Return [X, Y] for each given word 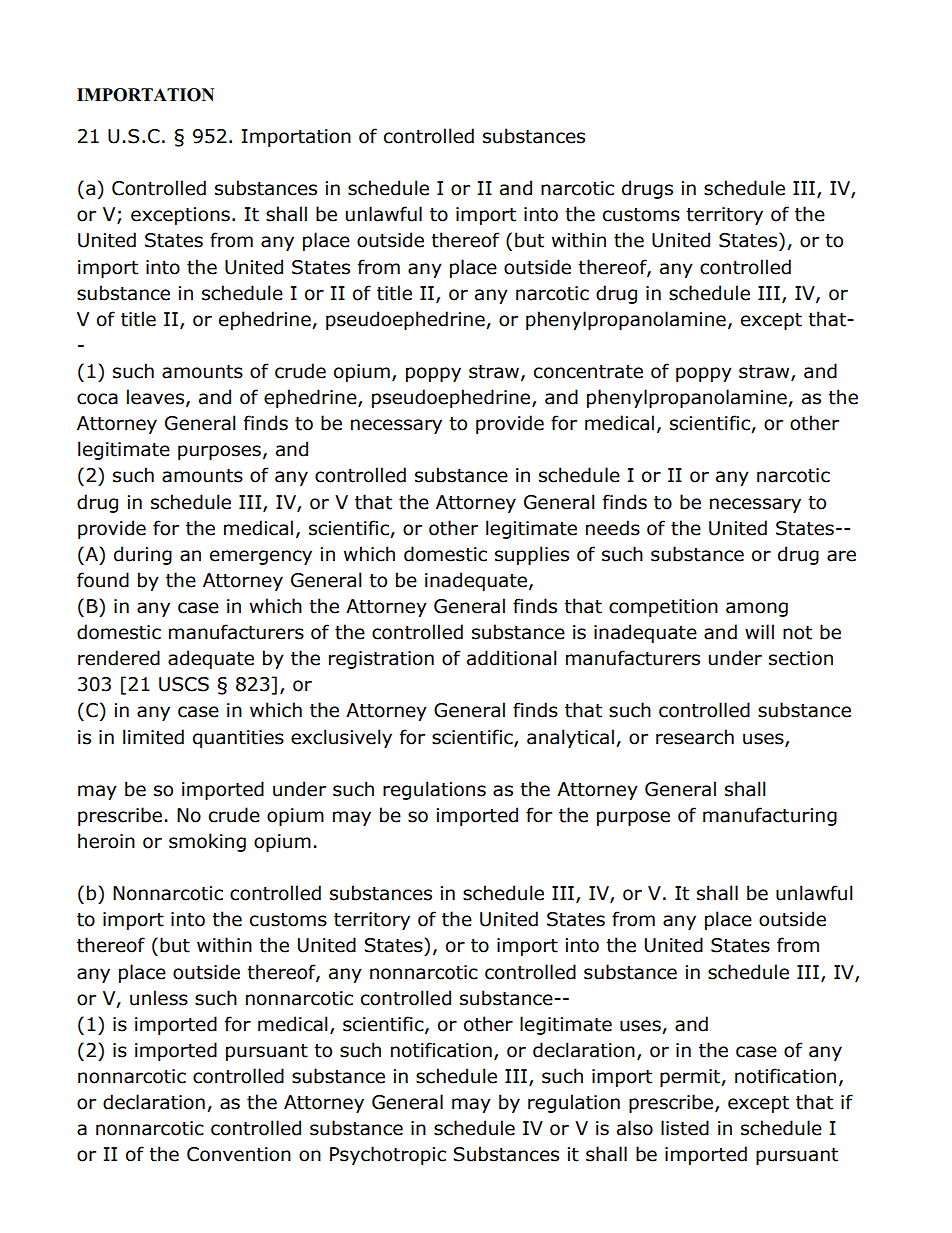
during [143, 555]
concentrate [588, 372]
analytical [570, 738]
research [695, 737]
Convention [239, 1154]
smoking [207, 842]
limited [153, 737]
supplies [532, 555]
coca [97, 399]
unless [159, 998]
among [757, 609]
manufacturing [770, 816]
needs [613, 528]
